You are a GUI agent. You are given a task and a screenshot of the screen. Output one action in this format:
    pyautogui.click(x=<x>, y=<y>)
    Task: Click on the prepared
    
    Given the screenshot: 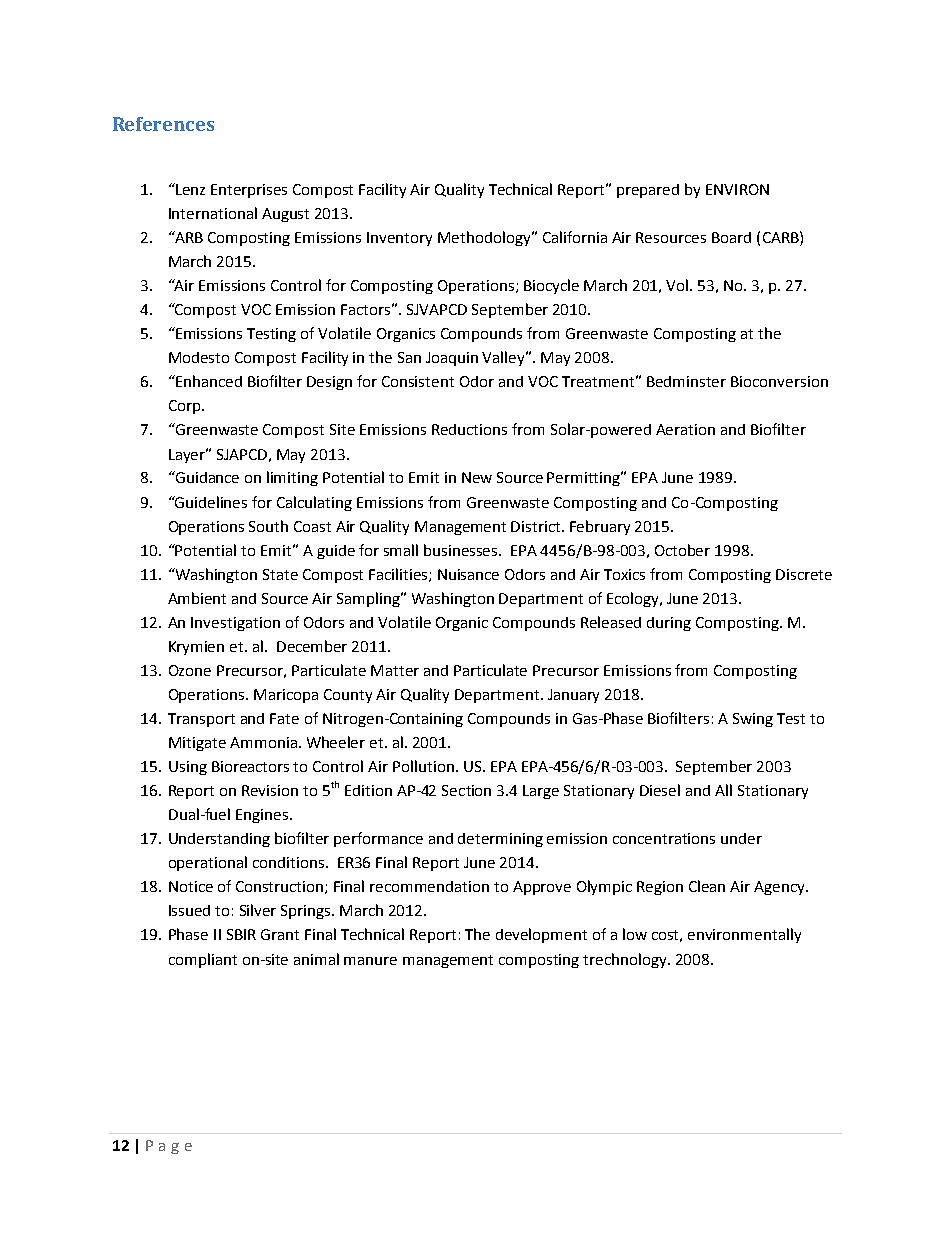 What is the action you would take?
    pyautogui.click(x=648, y=191)
